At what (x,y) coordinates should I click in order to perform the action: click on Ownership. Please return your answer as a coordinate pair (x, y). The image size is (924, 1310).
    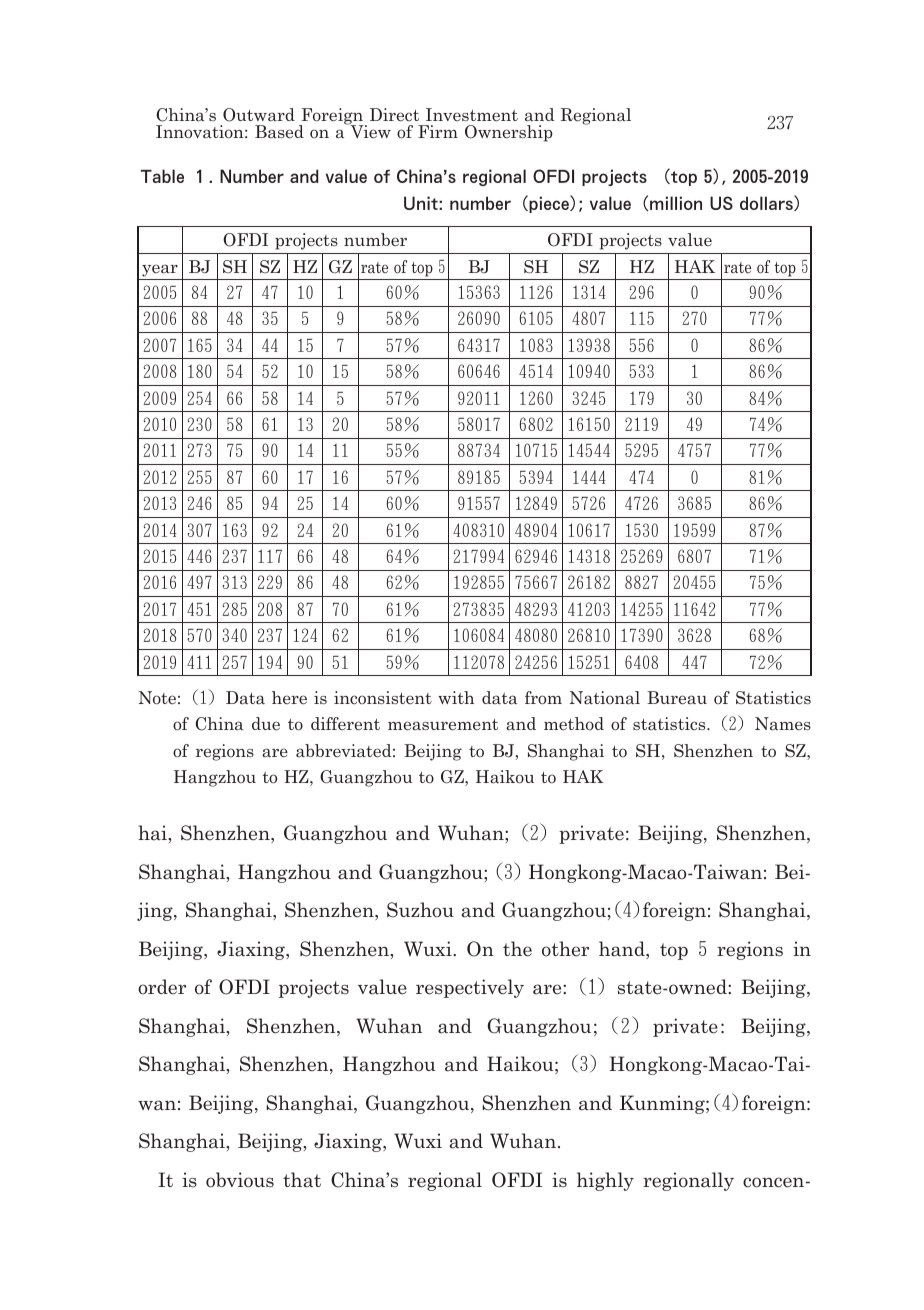
    Looking at the image, I should click on (509, 133).
